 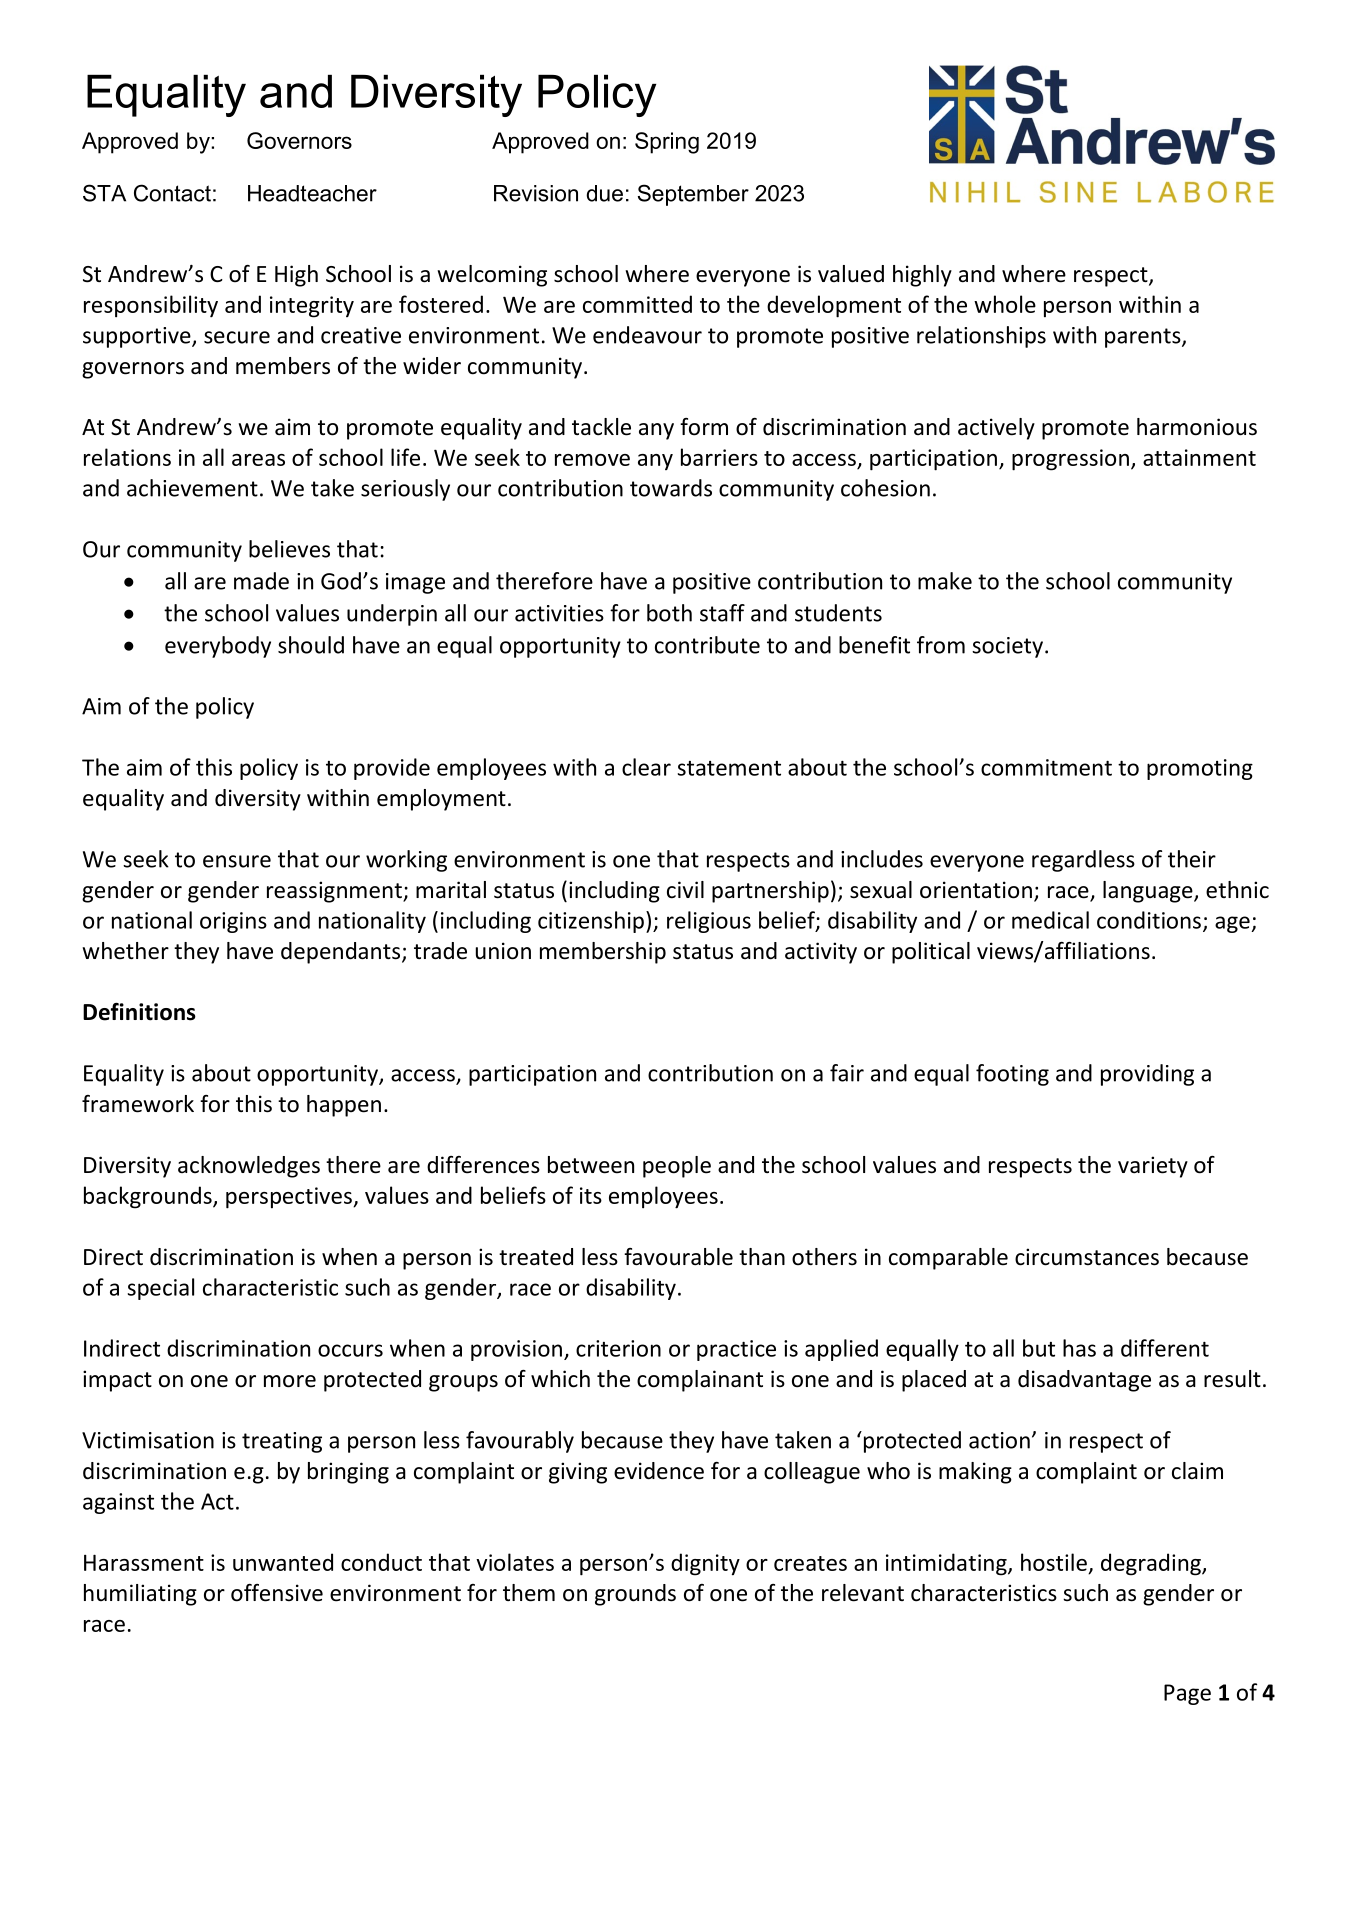 What do you see at coordinates (277, 1593) in the page?
I see `offensive` at bounding box center [277, 1593].
